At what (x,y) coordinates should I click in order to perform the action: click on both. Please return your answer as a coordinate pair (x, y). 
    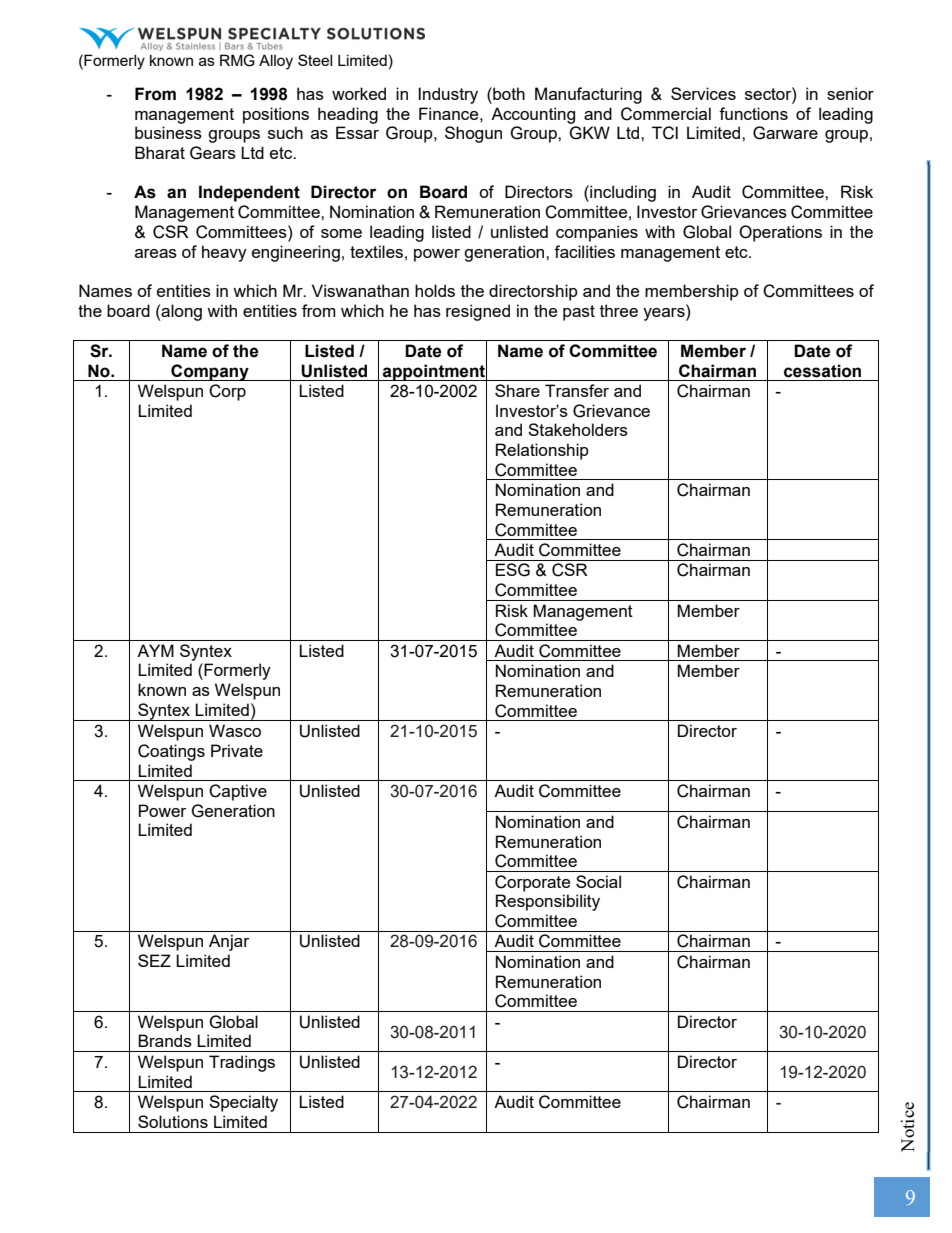
    Looking at the image, I should click on (508, 93).
